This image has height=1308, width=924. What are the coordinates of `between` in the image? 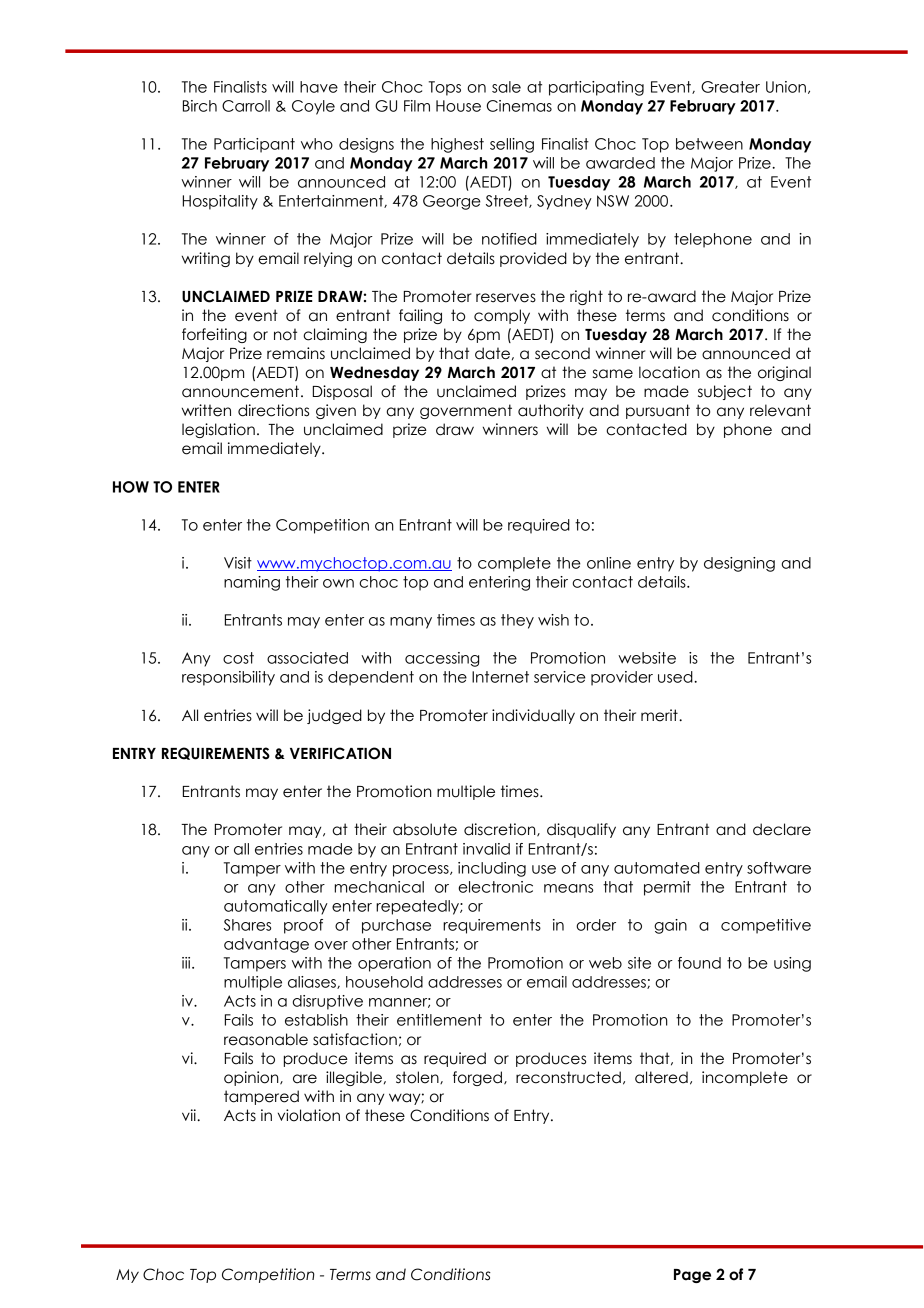 It's located at (709, 144).
